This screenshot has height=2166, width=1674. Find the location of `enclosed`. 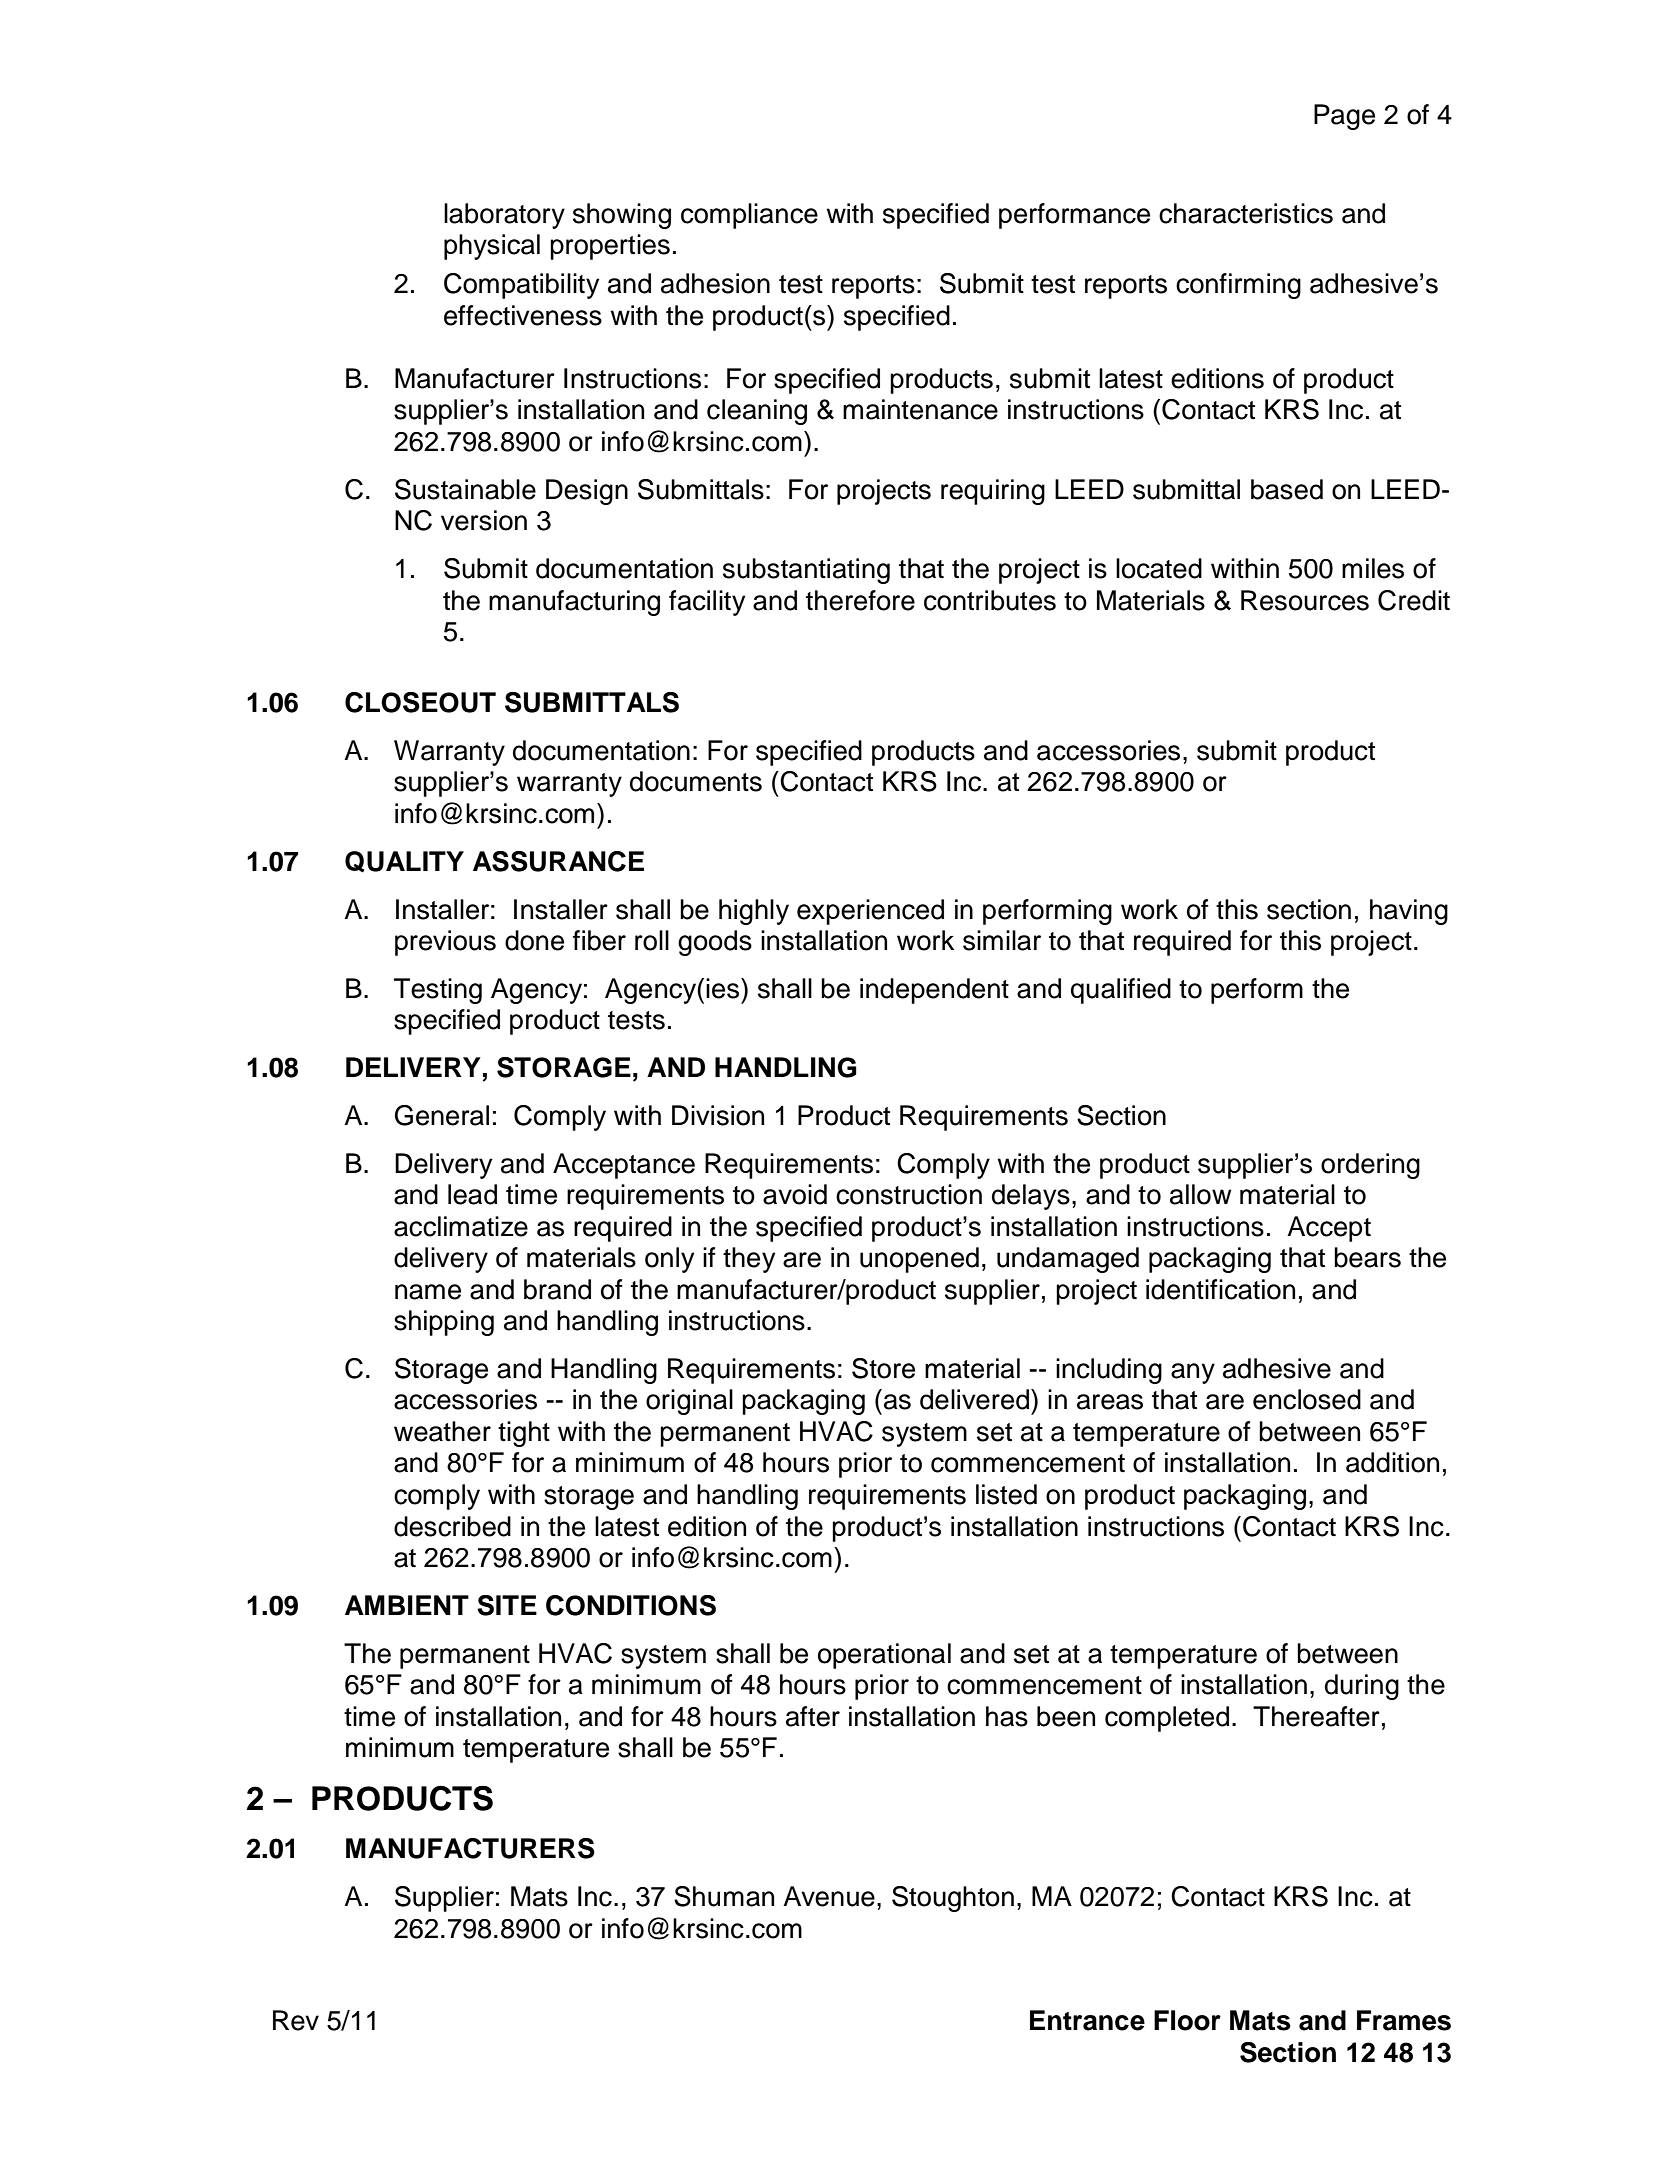

enclosed is located at coordinates (1307, 1399).
